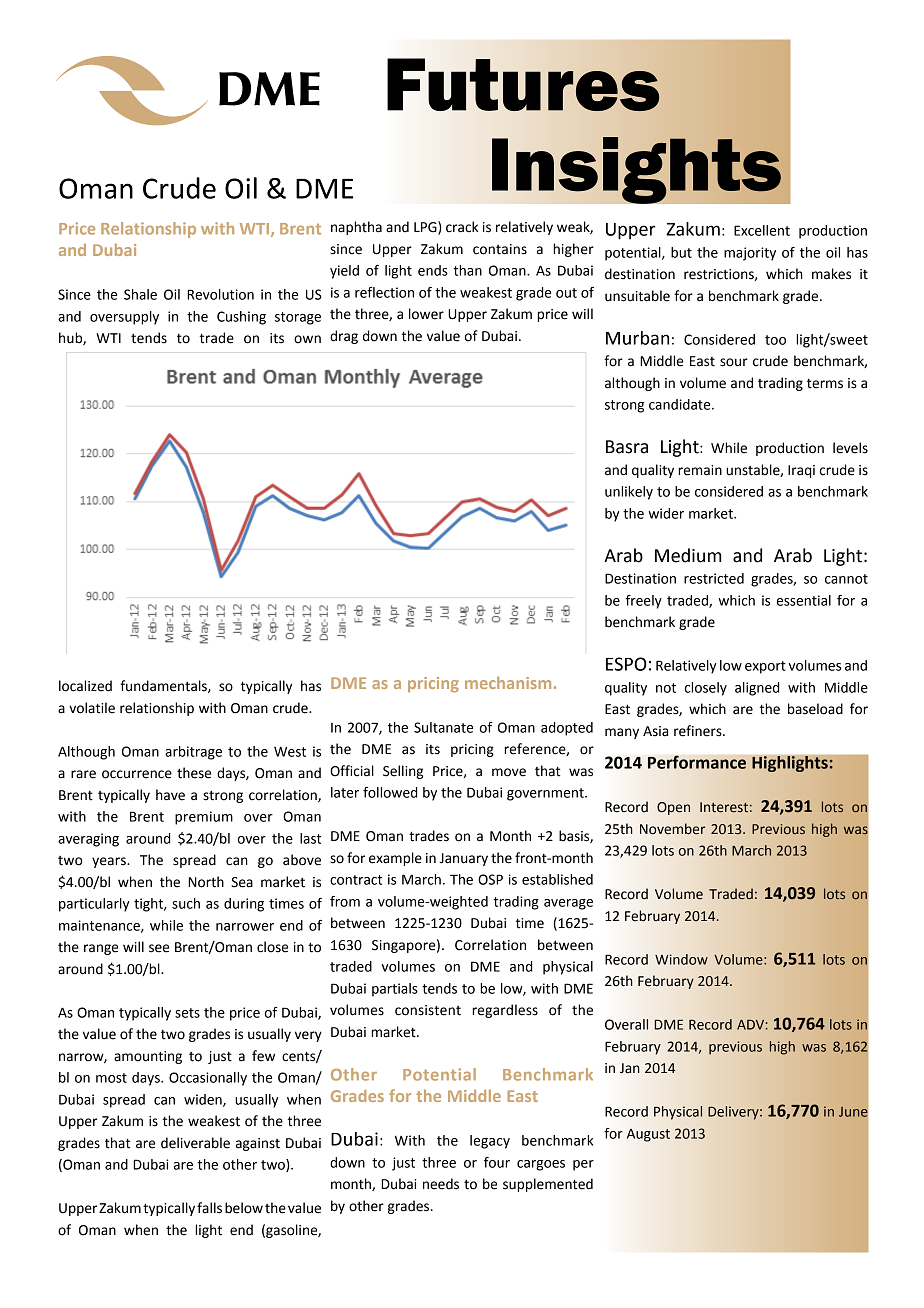 The width and height of the page is (924, 1308). Describe the element at coordinates (186, 903) in the page. I see `such` at that location.
